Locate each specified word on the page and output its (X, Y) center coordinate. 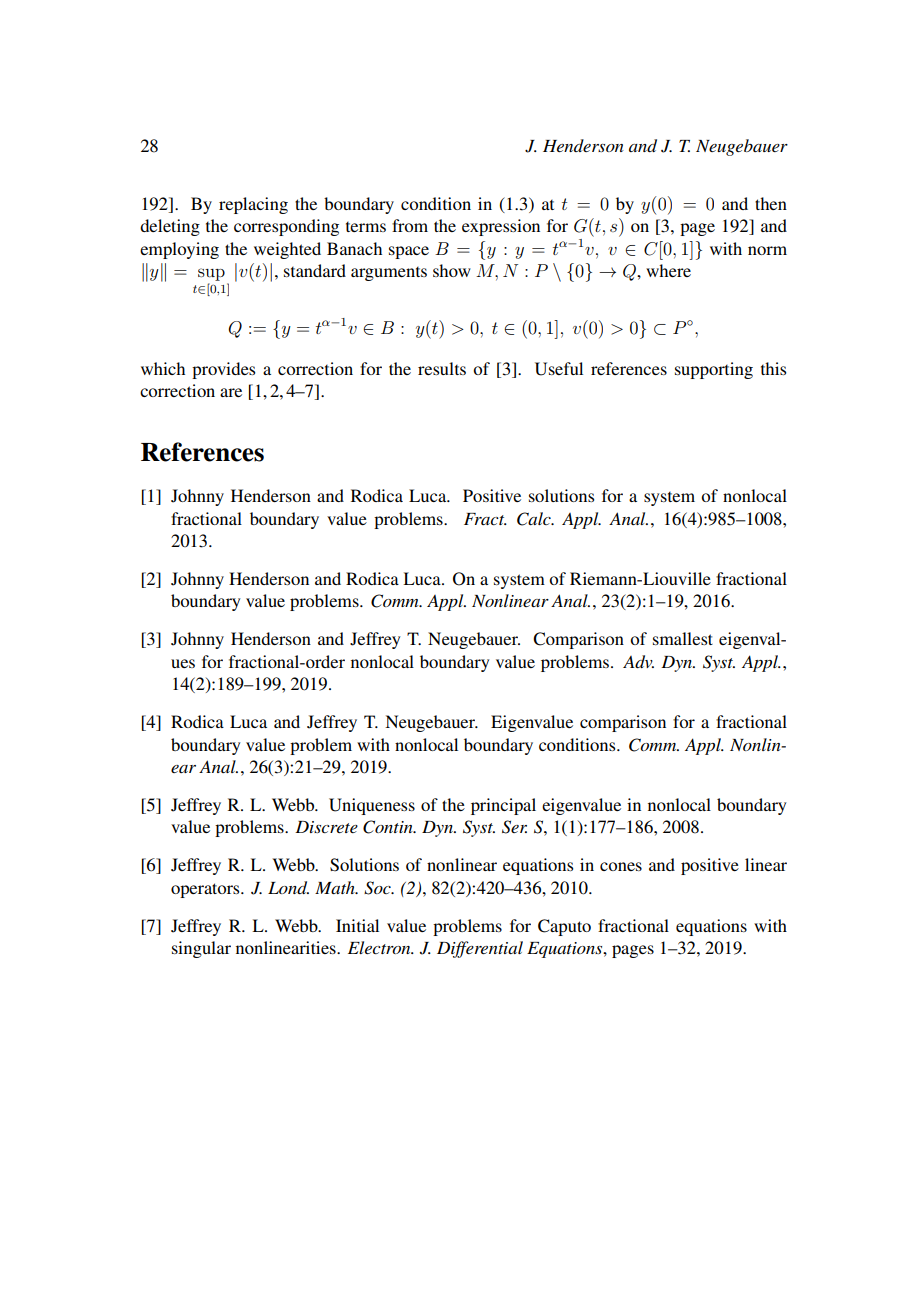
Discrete (326, 827)
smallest (683, 638)
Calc (535, 519)
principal (503, 806)
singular (201, 949)
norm (767, 250)
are (231, 392)
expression (501, 227)
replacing (253, 205)
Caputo (564, 927)
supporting (714, 370)
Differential (480, 949)
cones (621, 866)
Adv (638, 661)
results (442, 368)
